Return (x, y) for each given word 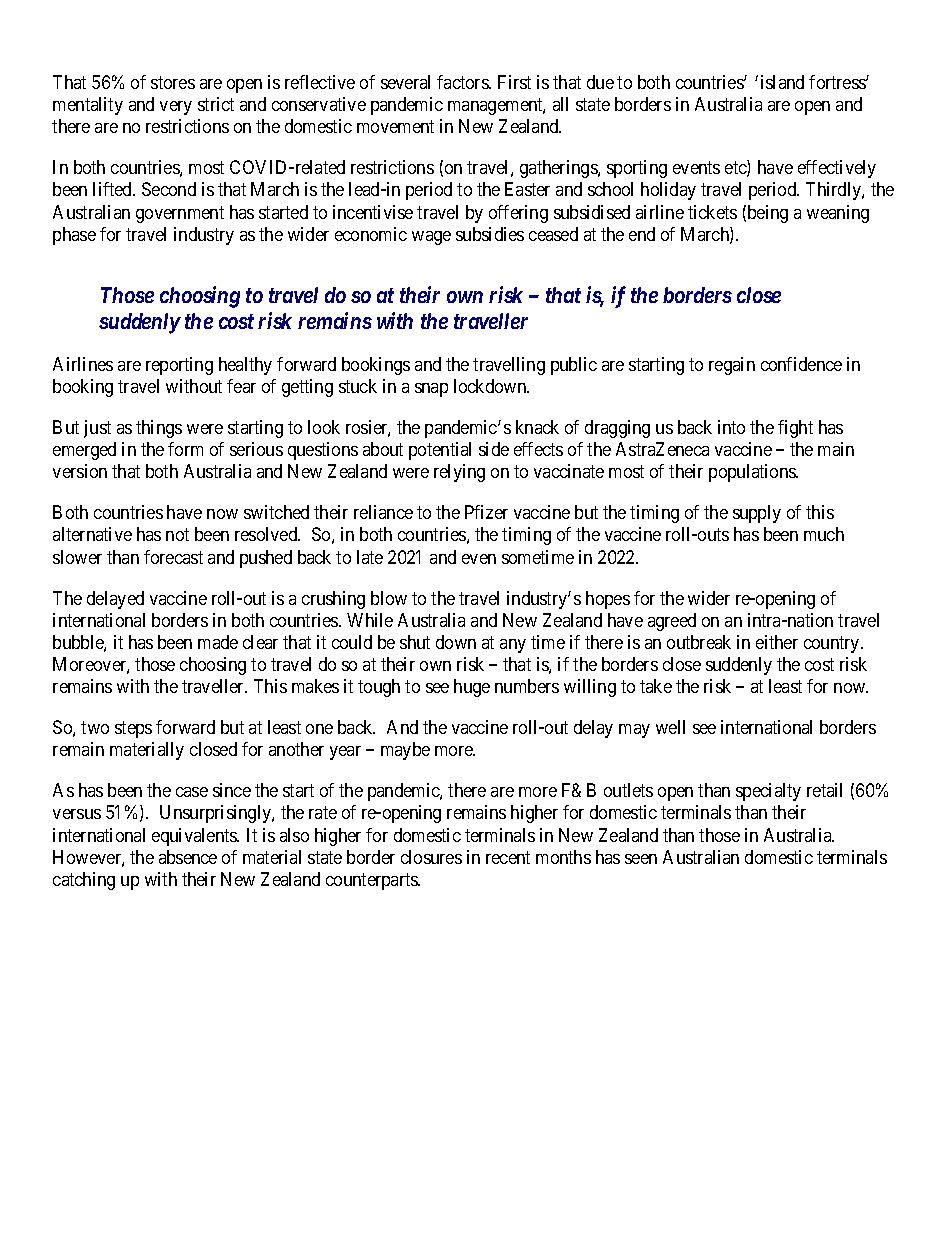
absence (188, 857)
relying (459, 473)
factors (463, 82)
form (185, 449)
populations (753, 473)
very (176, 108)
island (782, 82)
